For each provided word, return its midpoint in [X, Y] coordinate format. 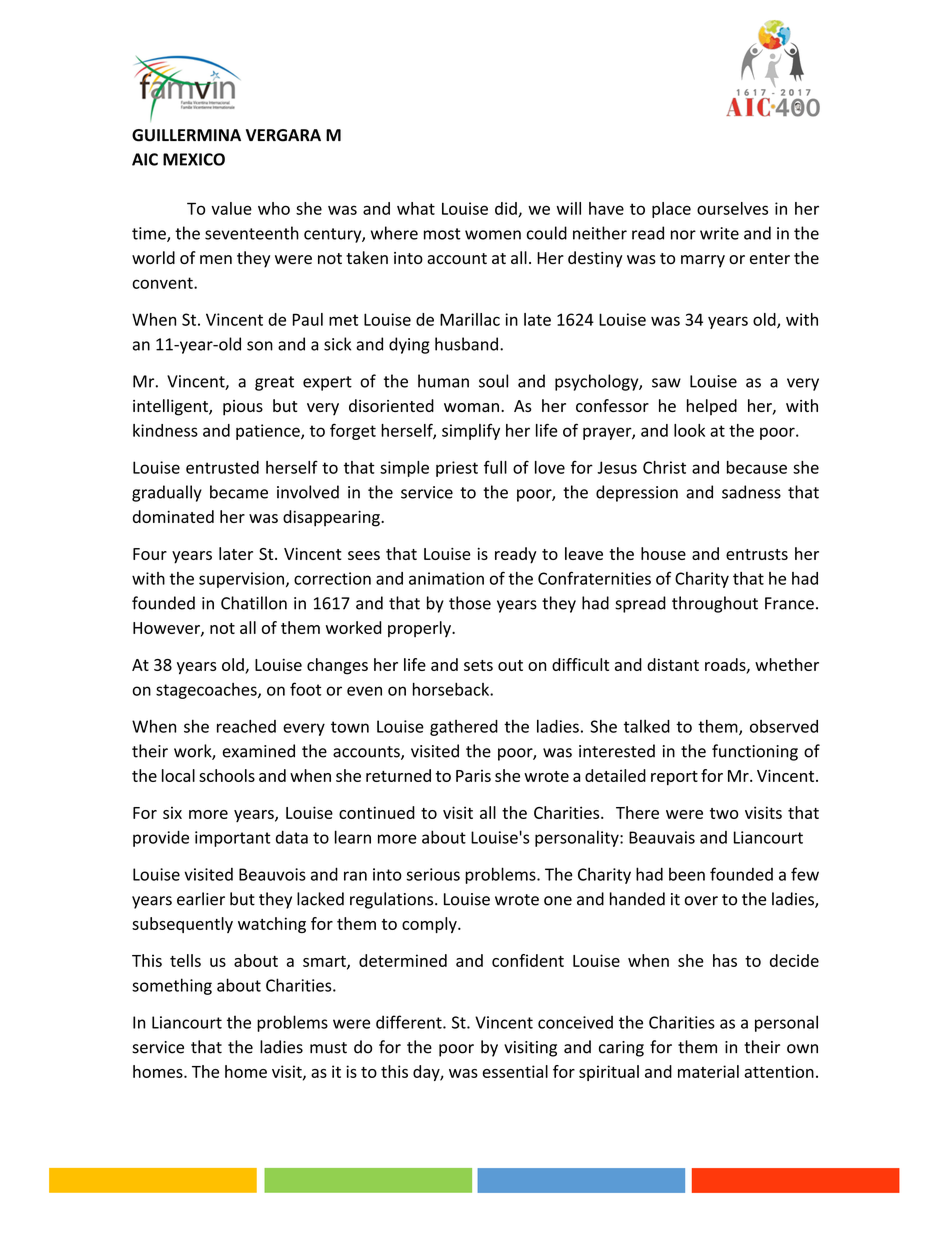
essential [515, 1071]
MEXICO [194, 159]
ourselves [732, 208]
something [172, 986]
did [507, 209]
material [708, 1071]
